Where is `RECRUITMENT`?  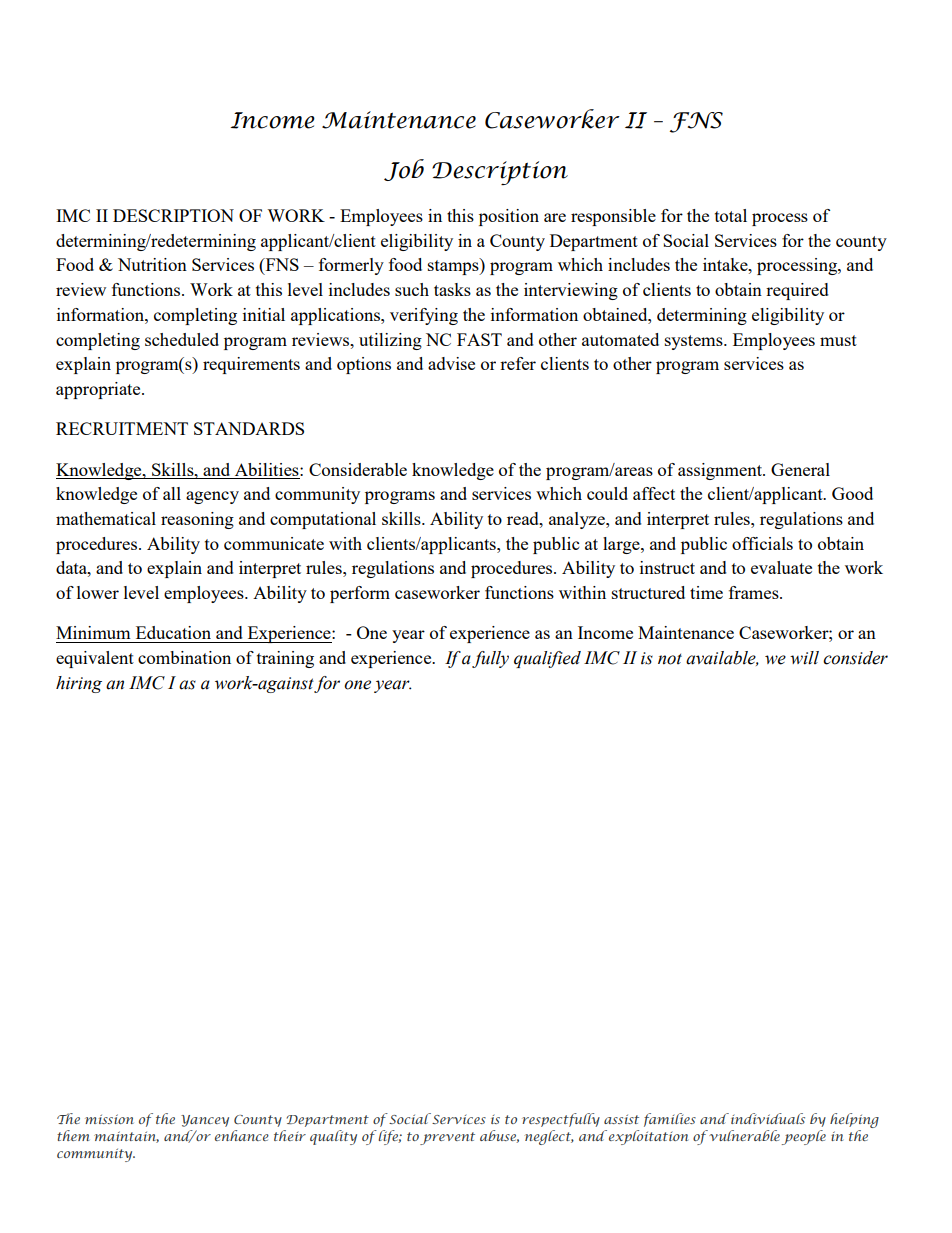
RECRUITMENT is located at coordinates (122, 428).
